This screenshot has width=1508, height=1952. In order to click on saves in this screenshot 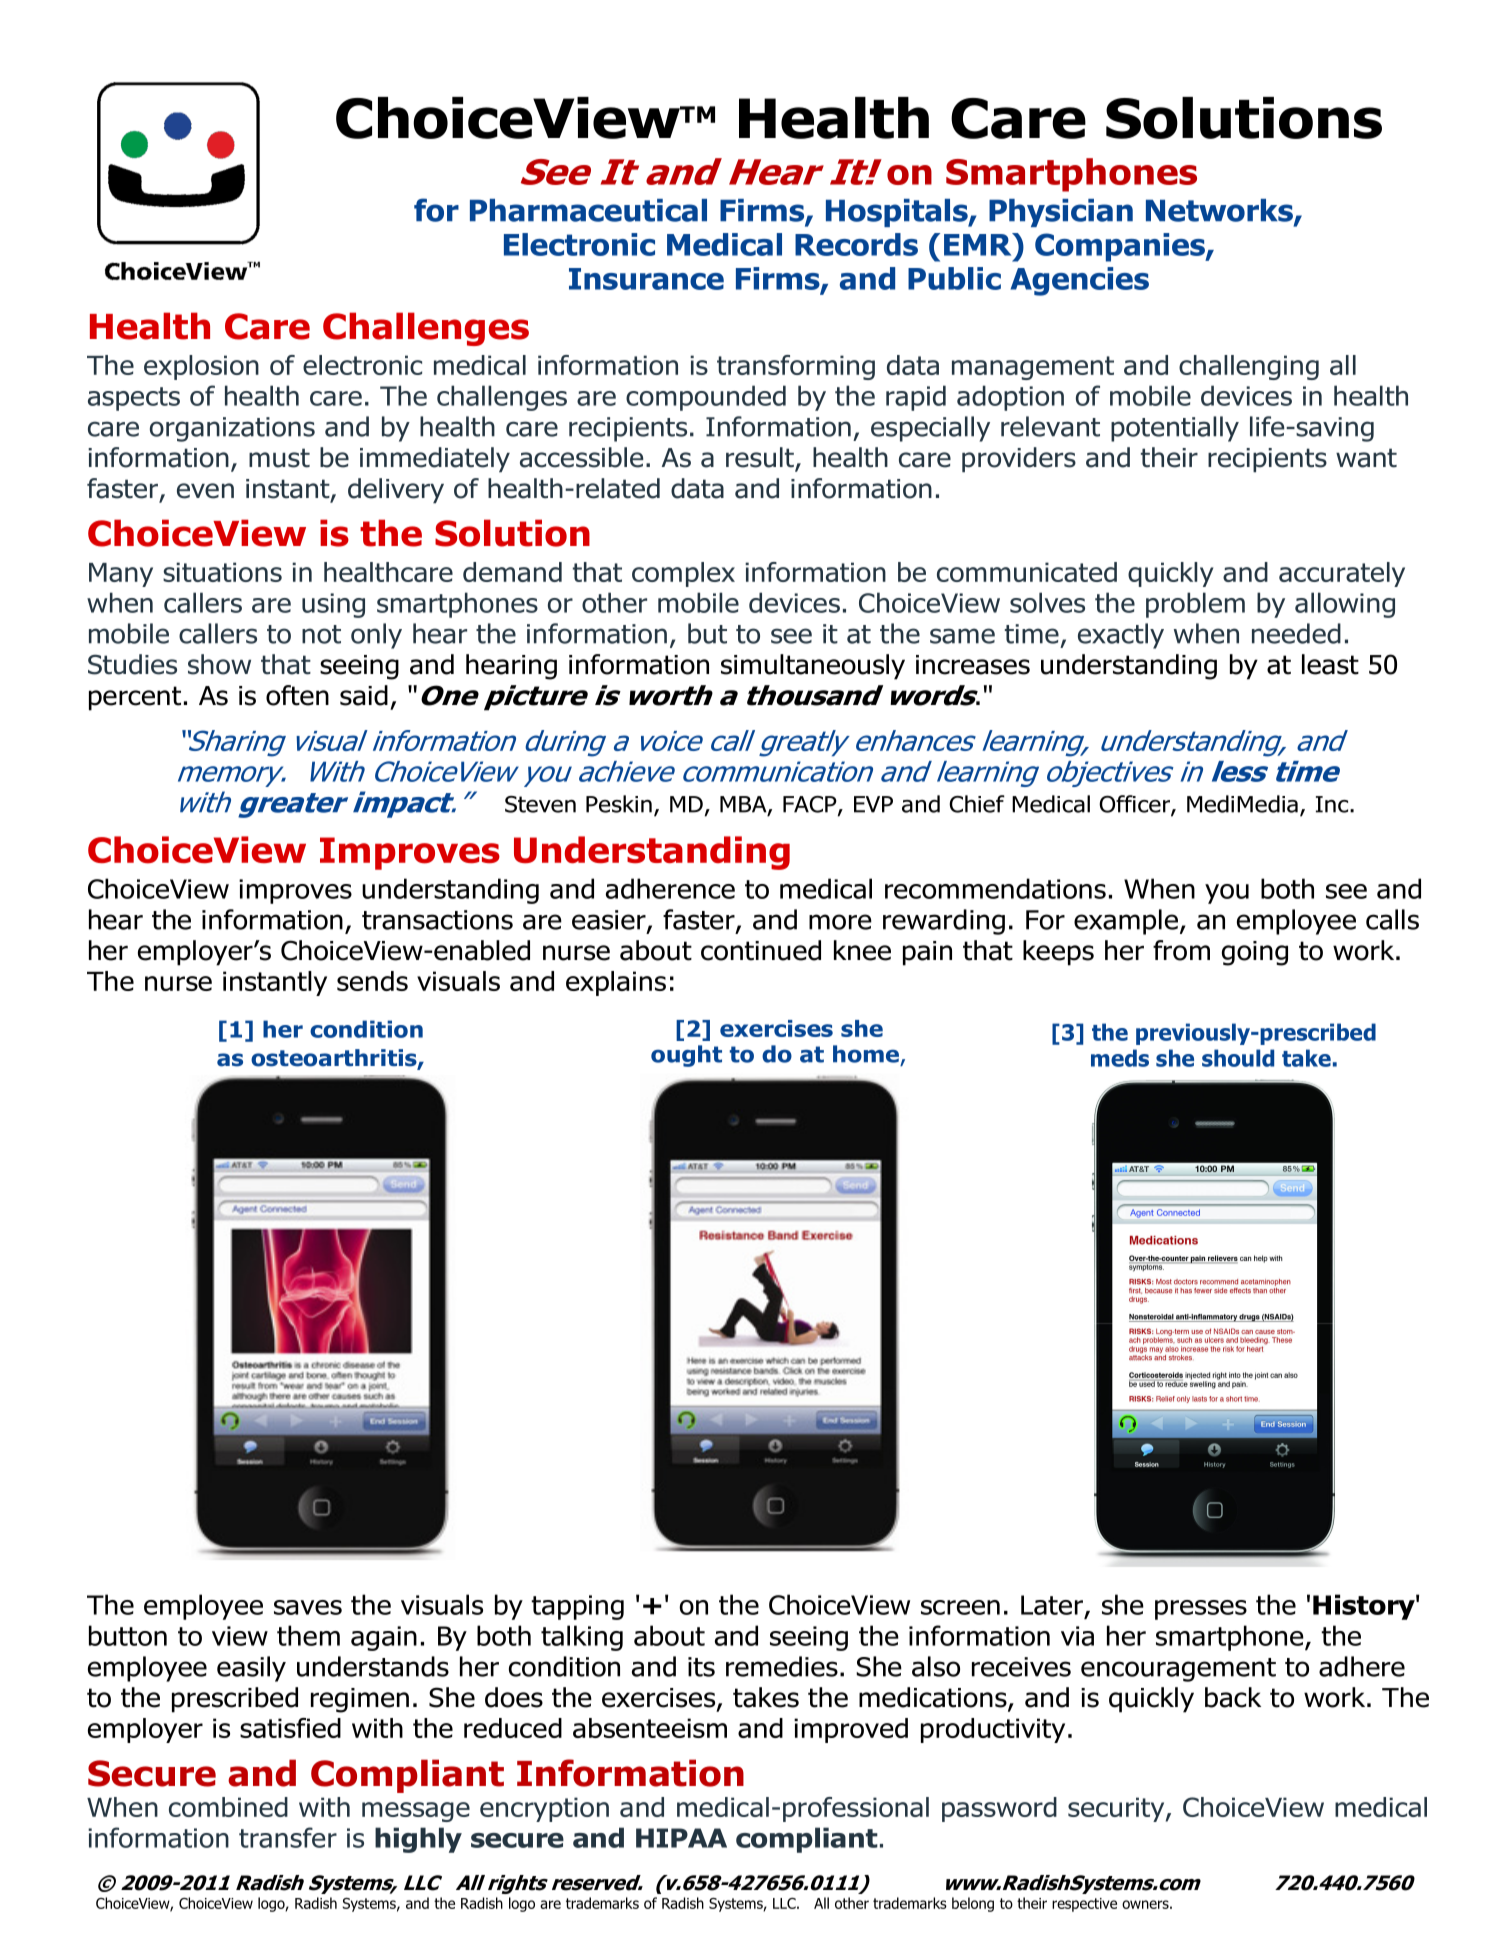, I will do `click(308, 1607)`.
